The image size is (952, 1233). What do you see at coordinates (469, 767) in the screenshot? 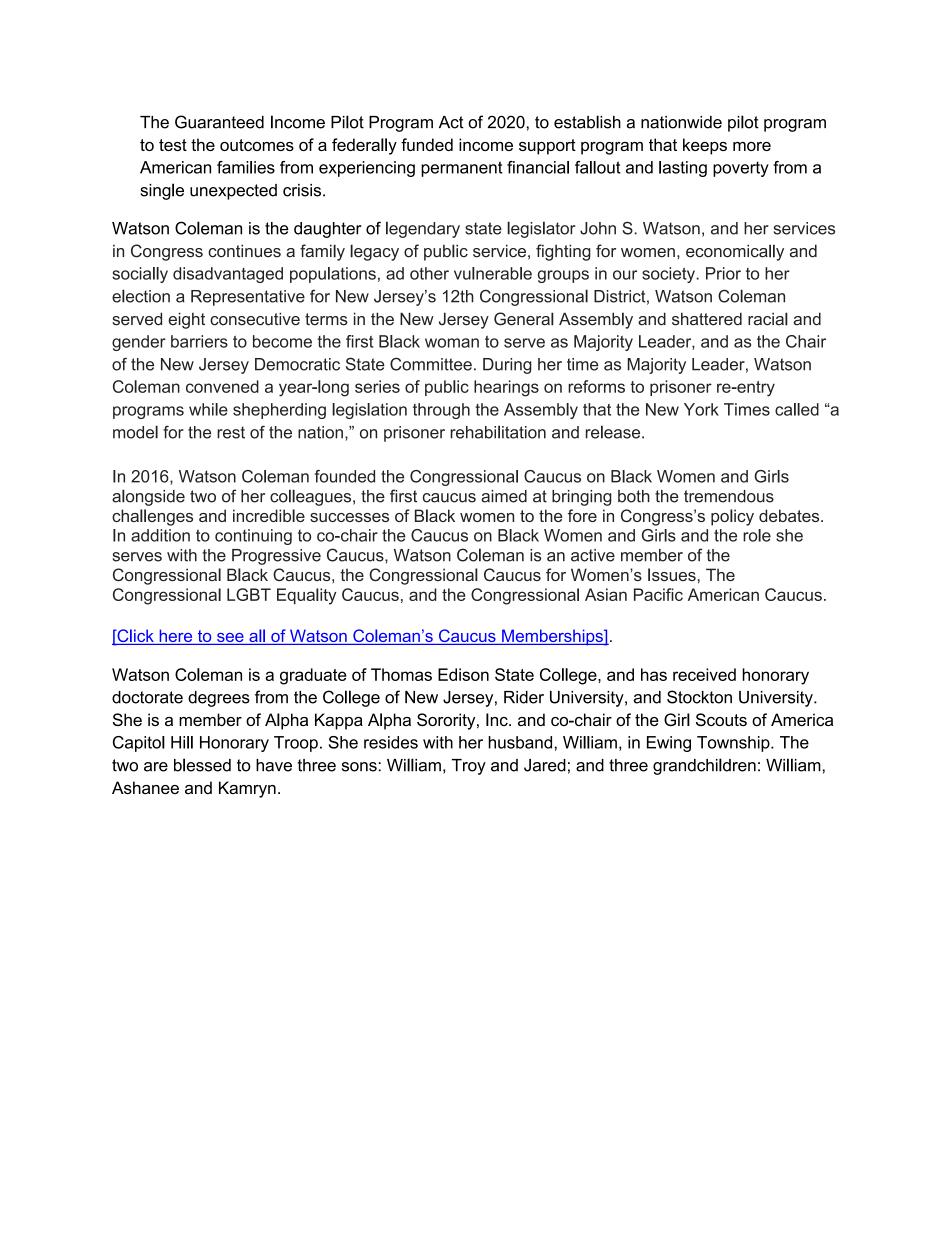
I see `Troy` at bounding box center [469, 767].
